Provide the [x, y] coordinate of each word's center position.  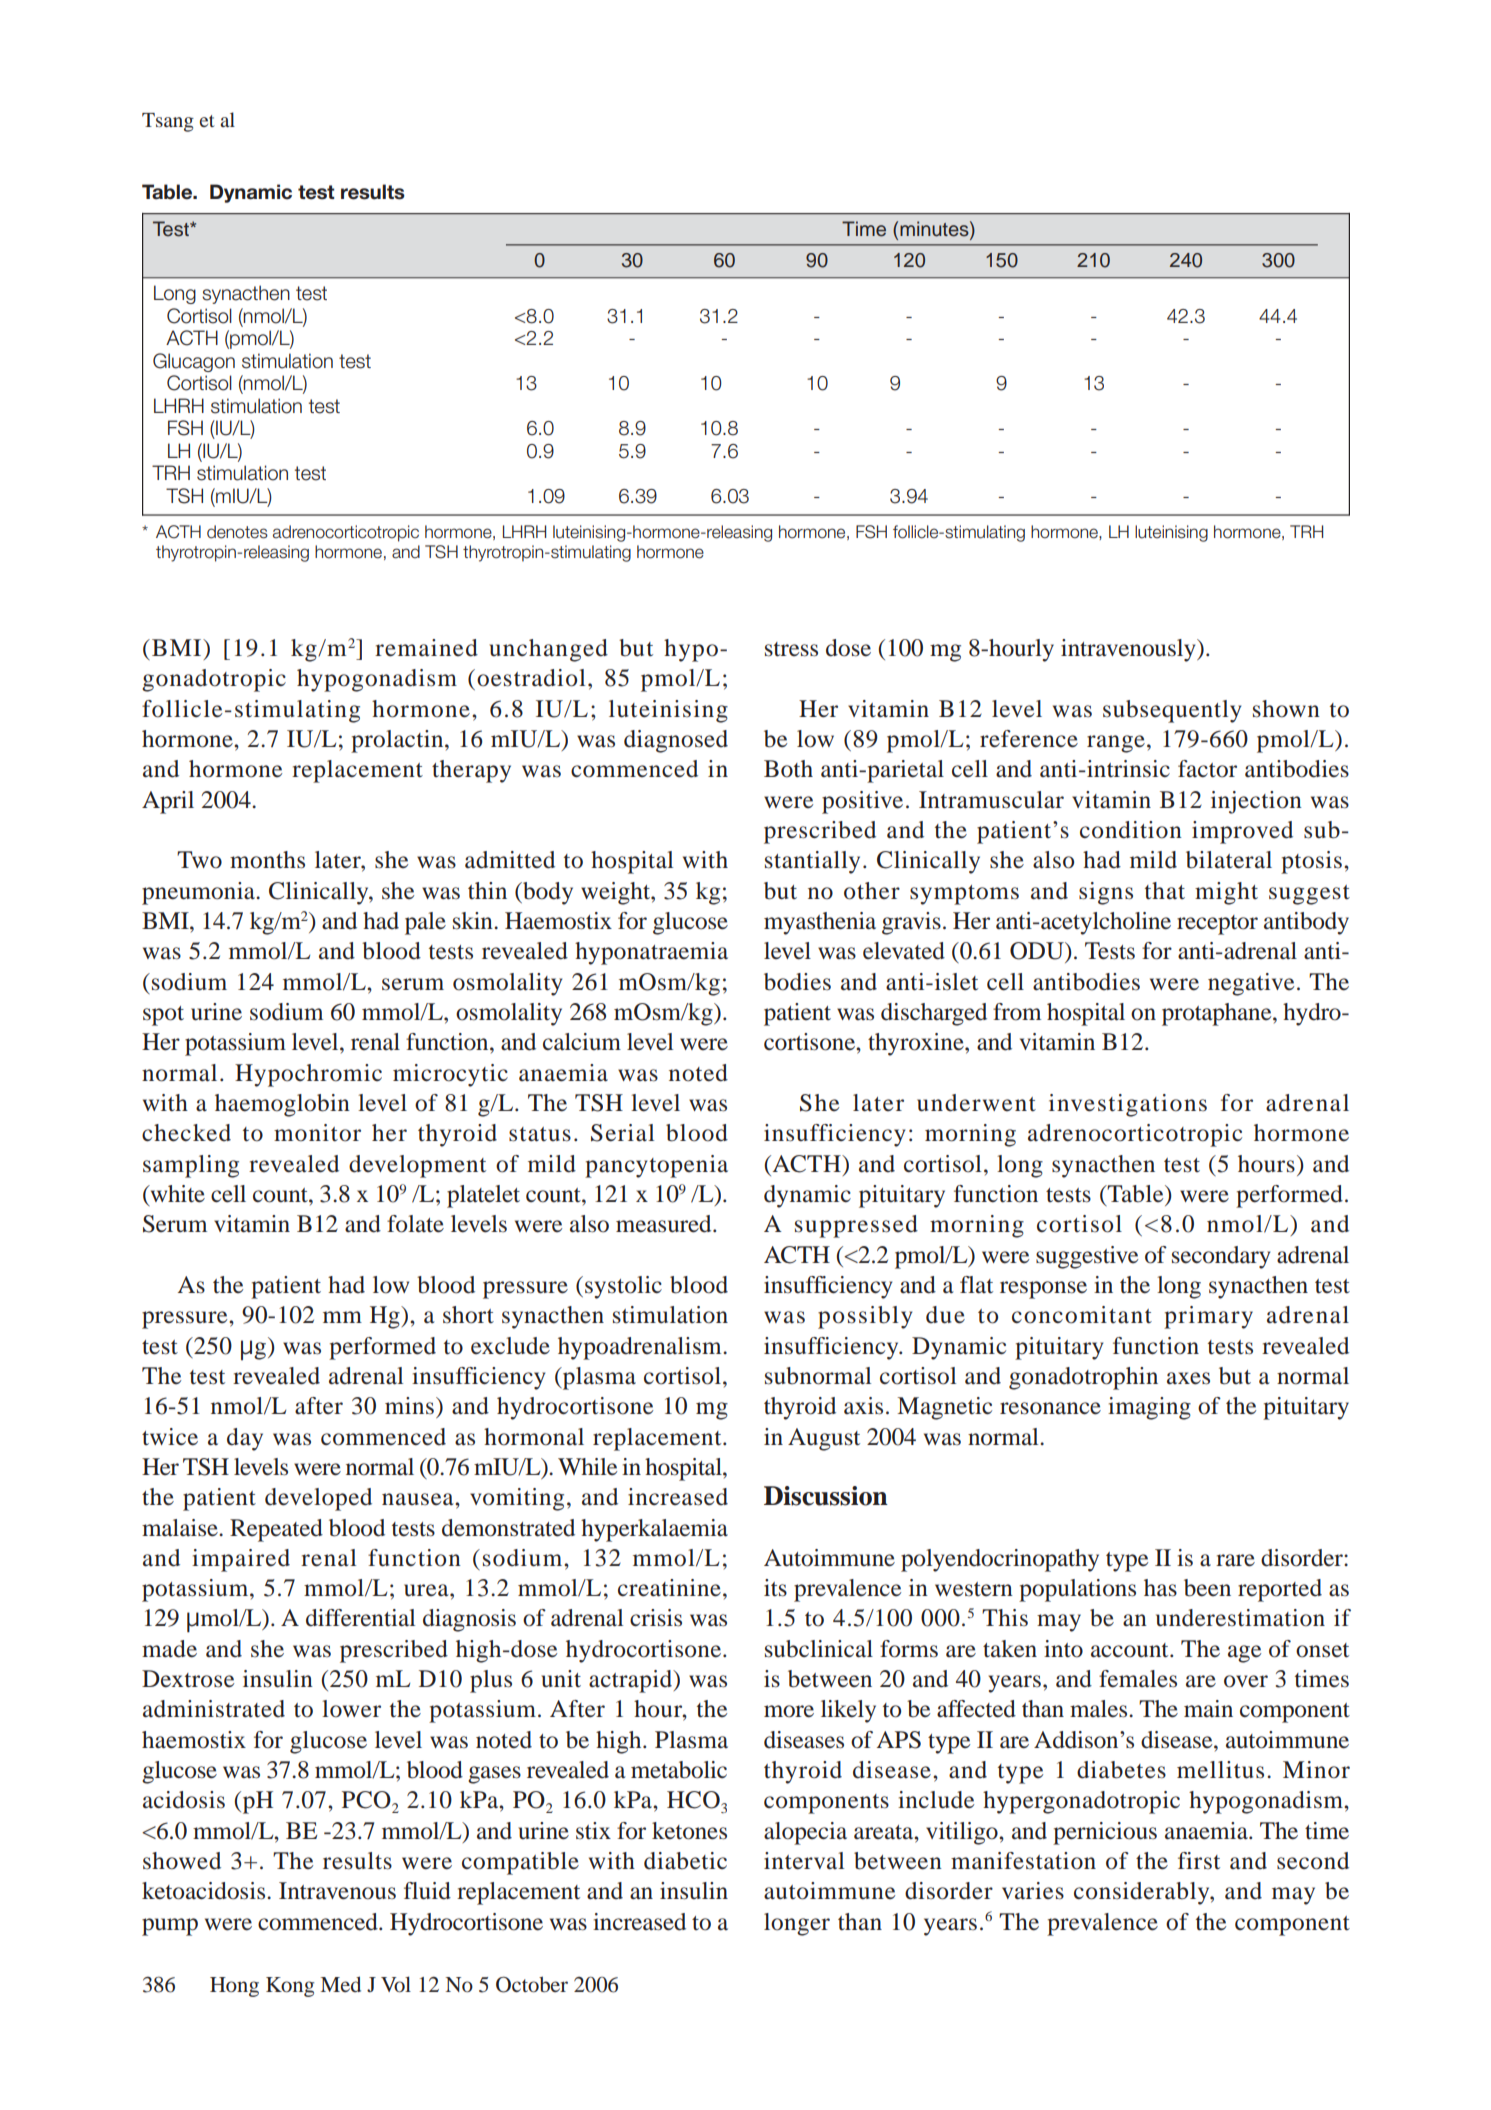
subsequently [1172, 711]
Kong [290, 1987]
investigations [1128, 1105]
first [1199, 1861]
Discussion [826, 1496]
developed [318, 1499]
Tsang [168, 122]
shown [1286, 709]
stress [791, 649]
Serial [622, 1133]
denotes [237, 532]
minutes [935, 229]
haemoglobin [282, 1105]
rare [1235, 1560]
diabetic [685, 1861]
